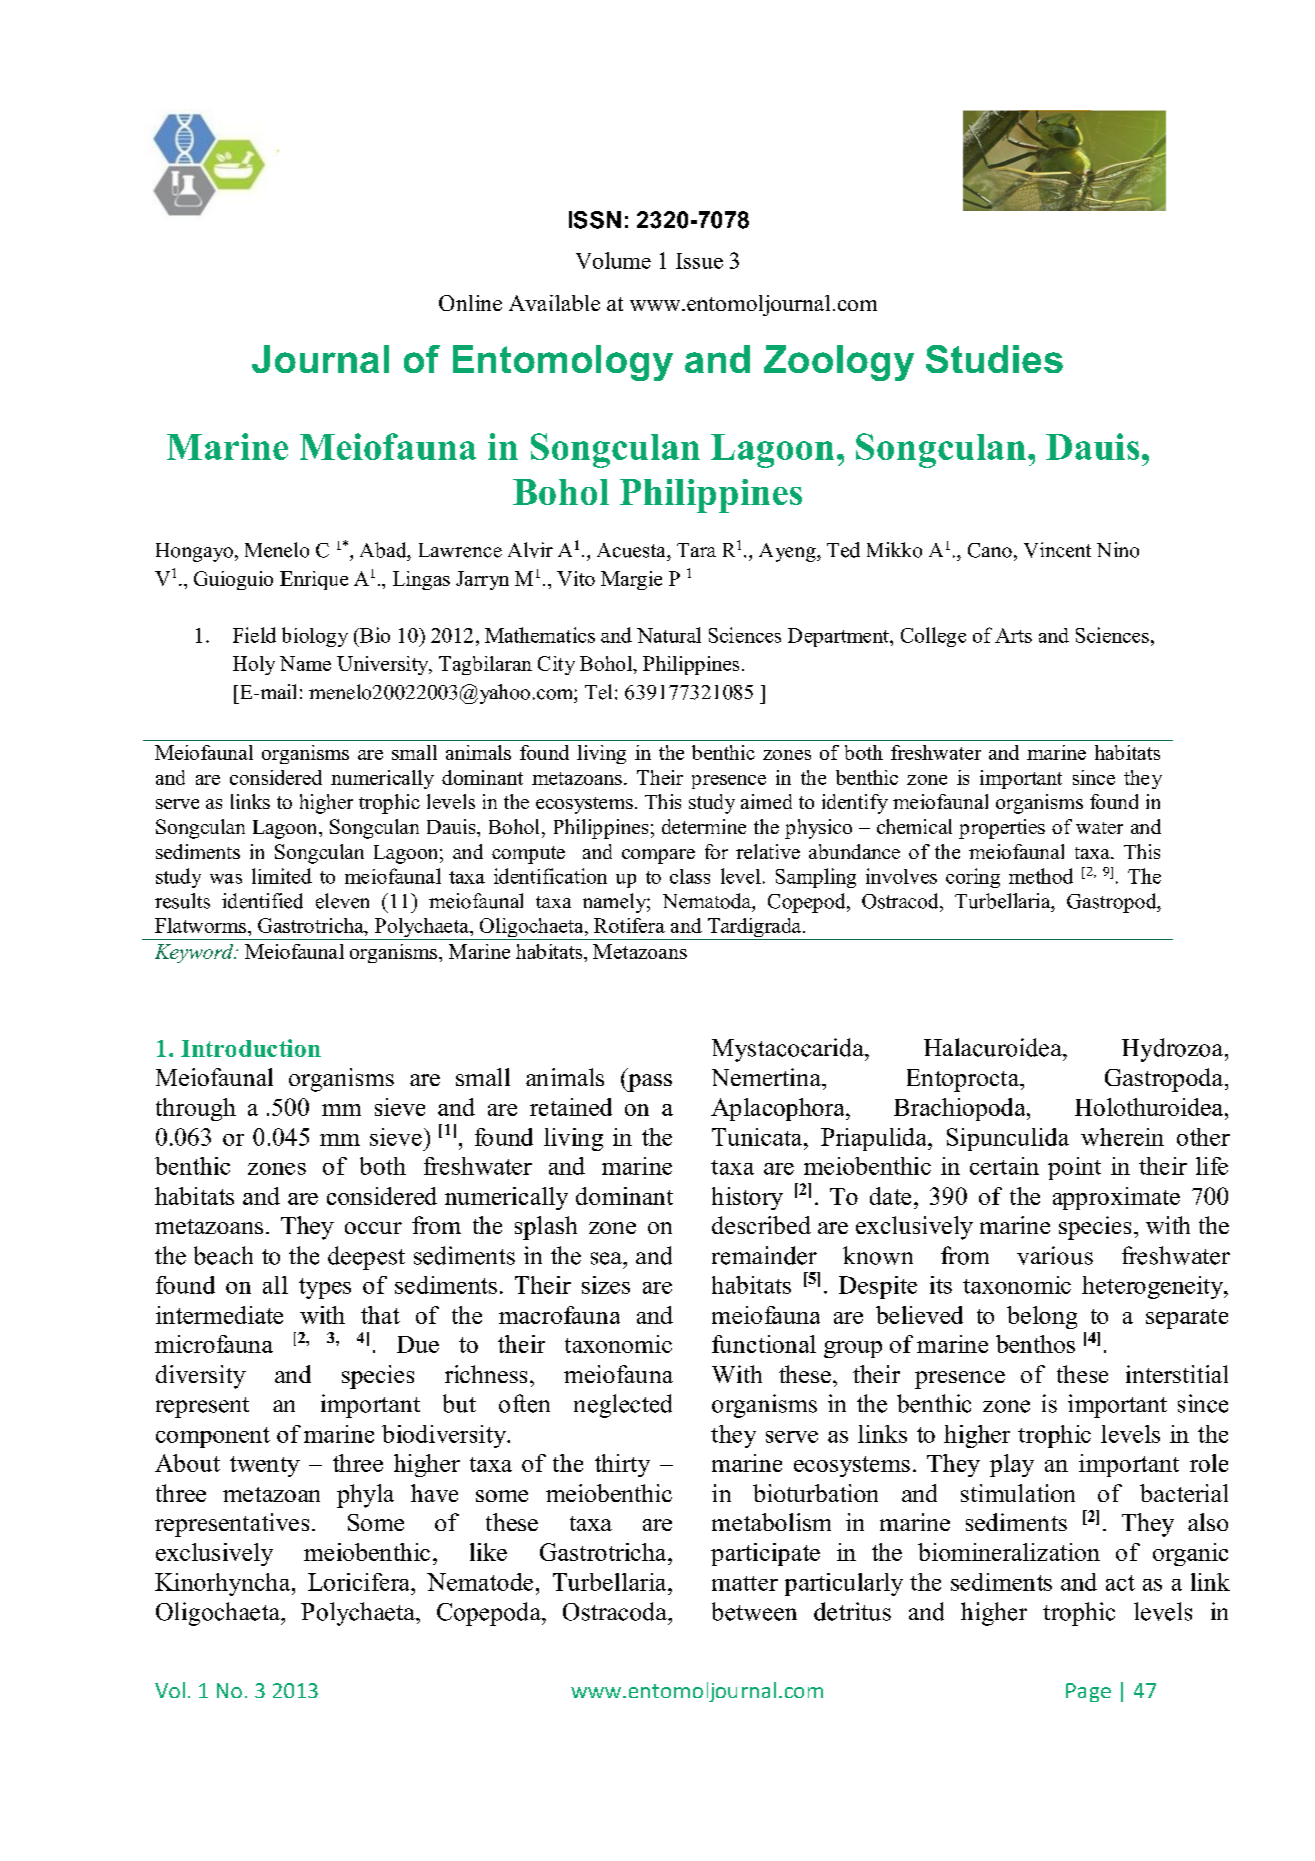 This page has width=1315, height=1861. Describe the element at coordinates (480, 1582) in the page. I see `Nematode` at that location.
